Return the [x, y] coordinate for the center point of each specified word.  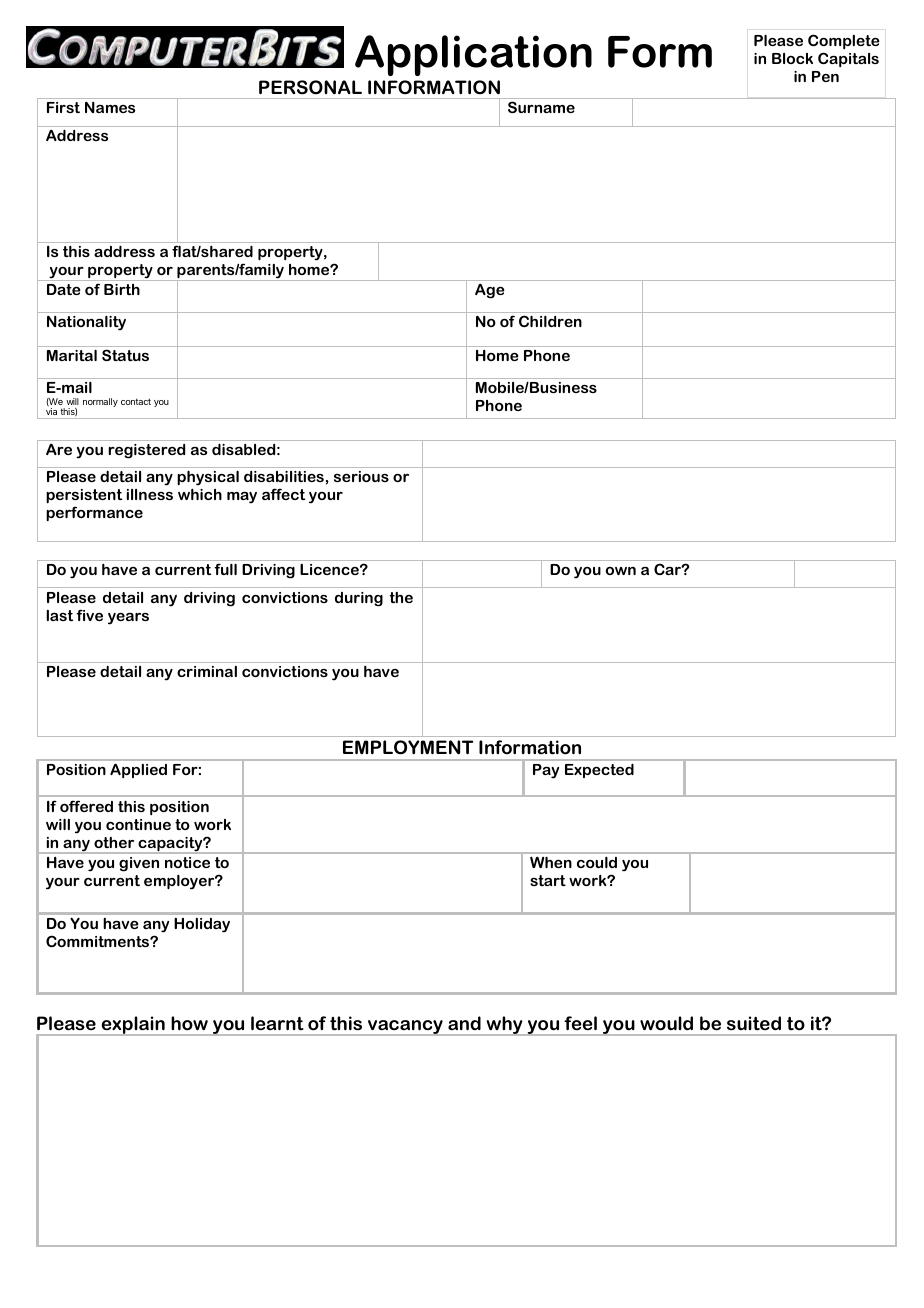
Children [550, 321]
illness [150, 494]
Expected [599, 770]
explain [133, 1026]
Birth [122, 289]
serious [361, 476]
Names [110, 107]
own [621, 571]
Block [792, 58]
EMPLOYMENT [408, 747]
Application [473, 55]
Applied [138, 770]
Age [490, 291]
